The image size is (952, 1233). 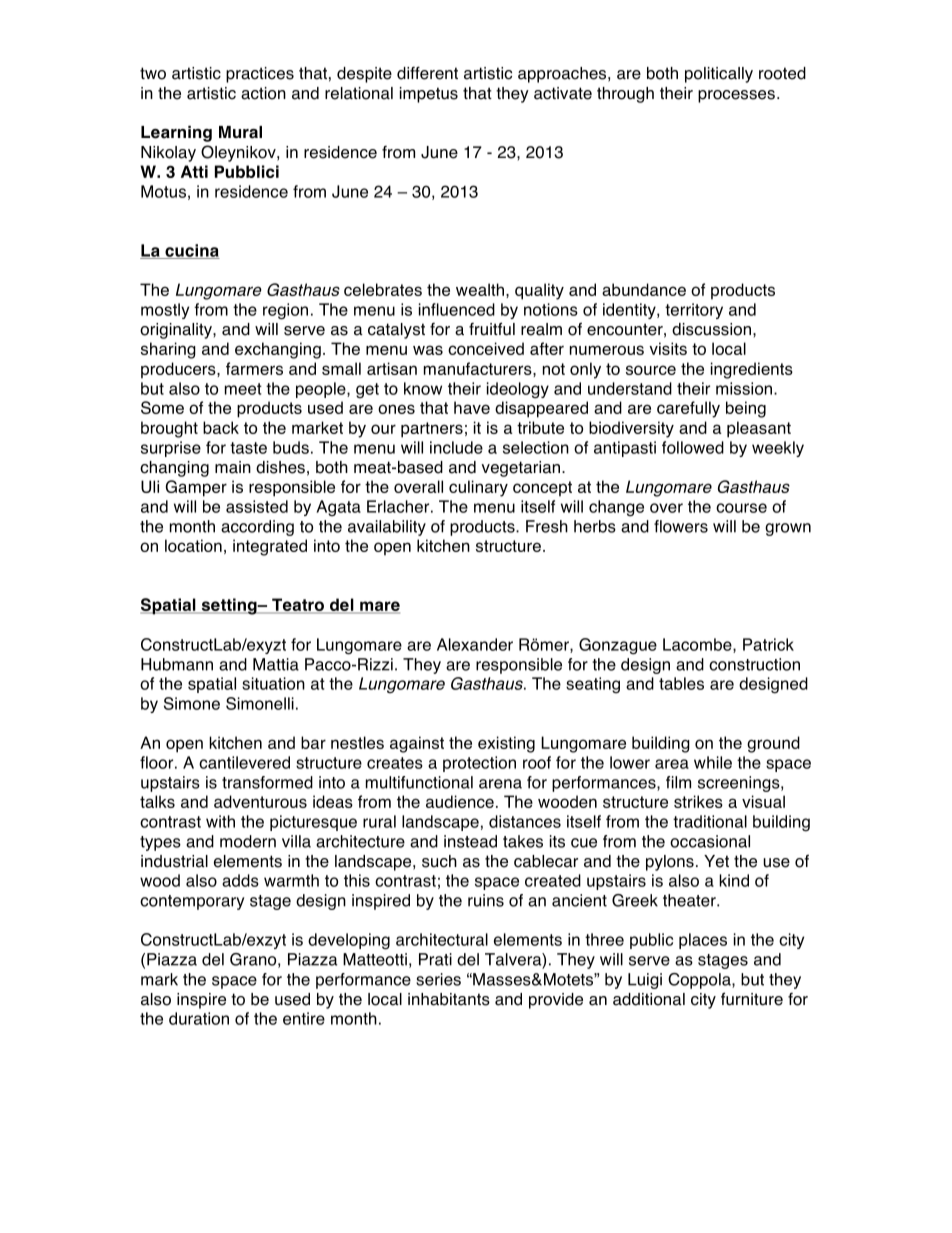 What do you see at coordinates (449, 999) in the document?
I see `inhabitants` at bounding box center [449, 999].
